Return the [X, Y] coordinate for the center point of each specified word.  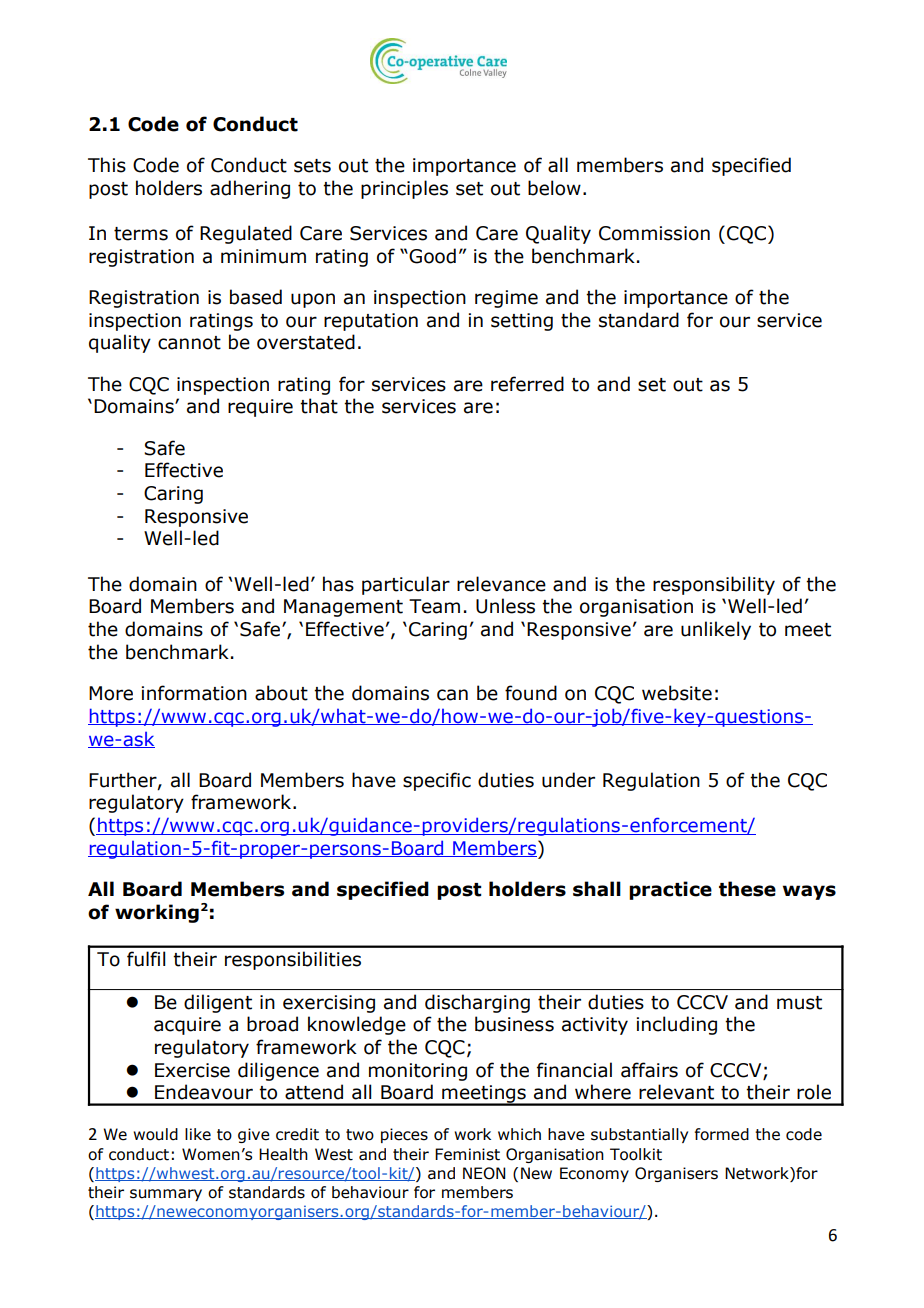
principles [404, 189]
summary [166, 1195]
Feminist [467, 1154]
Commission [654, 233]
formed [722, 1134]
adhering [250, 189]
